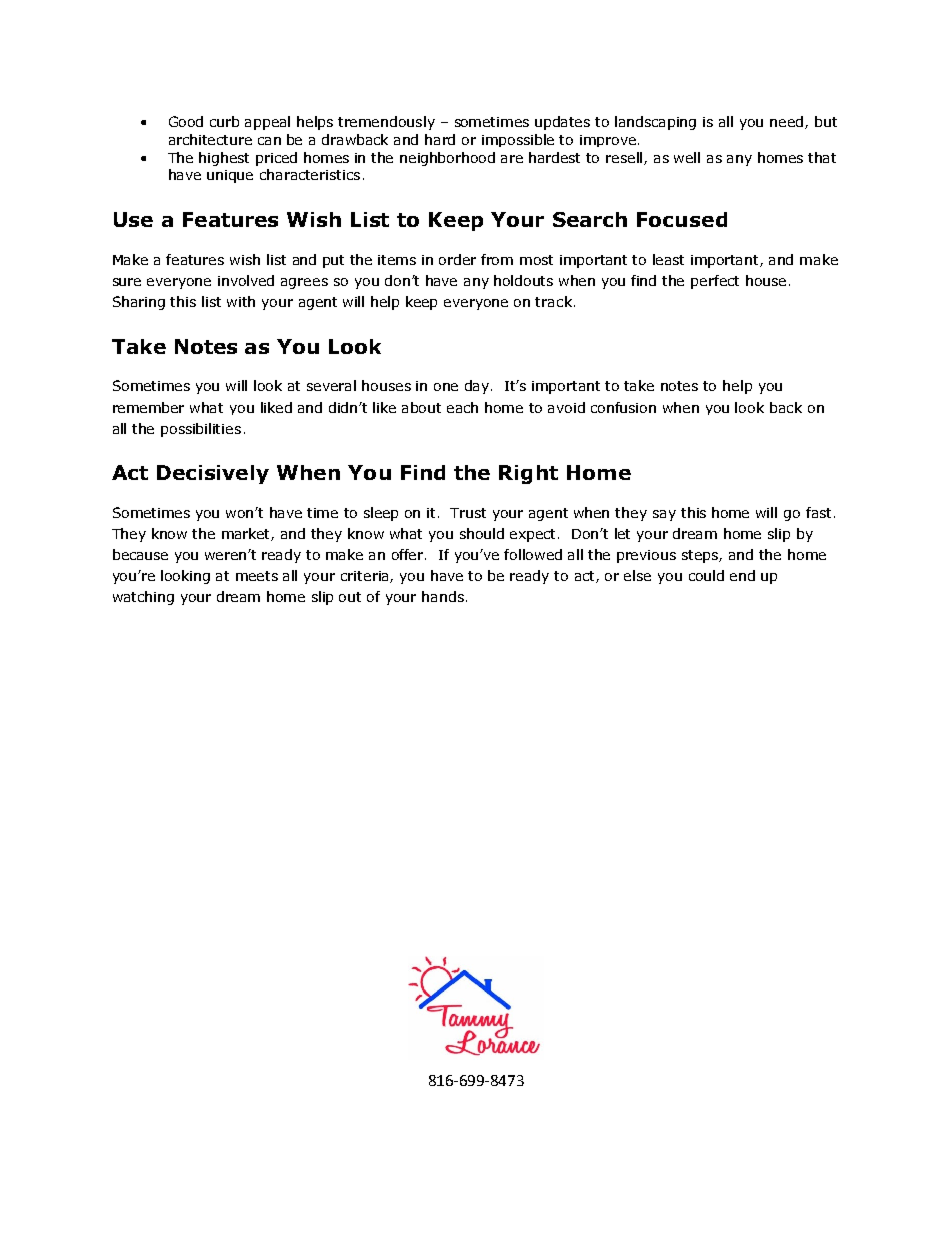  I want to click on confusion, so click(623, 407).
